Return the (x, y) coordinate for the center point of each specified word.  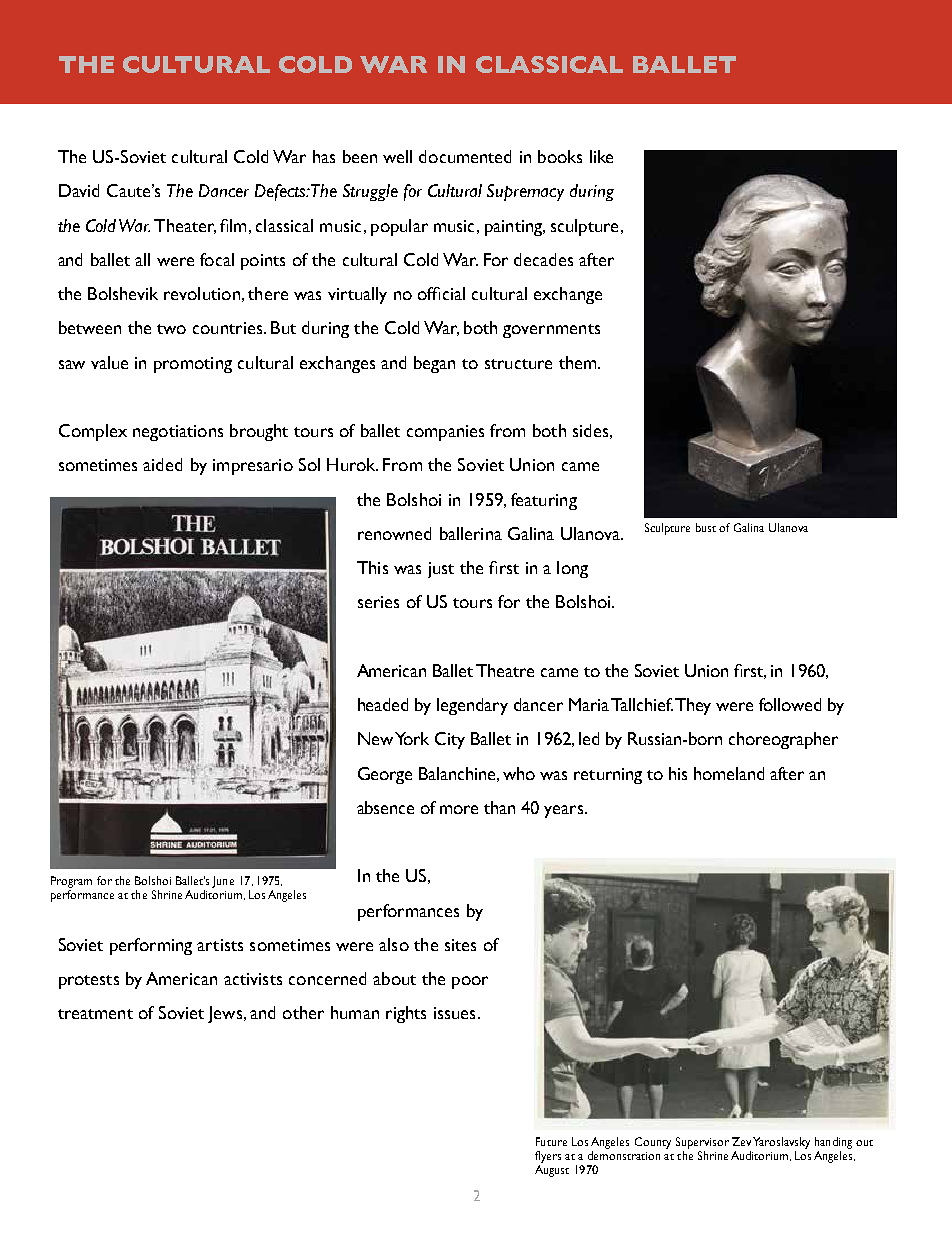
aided (162, 464)
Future (551, 1141)
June (223, 882)
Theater (185, 226)
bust (706, 527)
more (459, 809)
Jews (226, 1014)
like (601, 156)
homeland (729, 773)
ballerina (471, 533)
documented (465, 156)
